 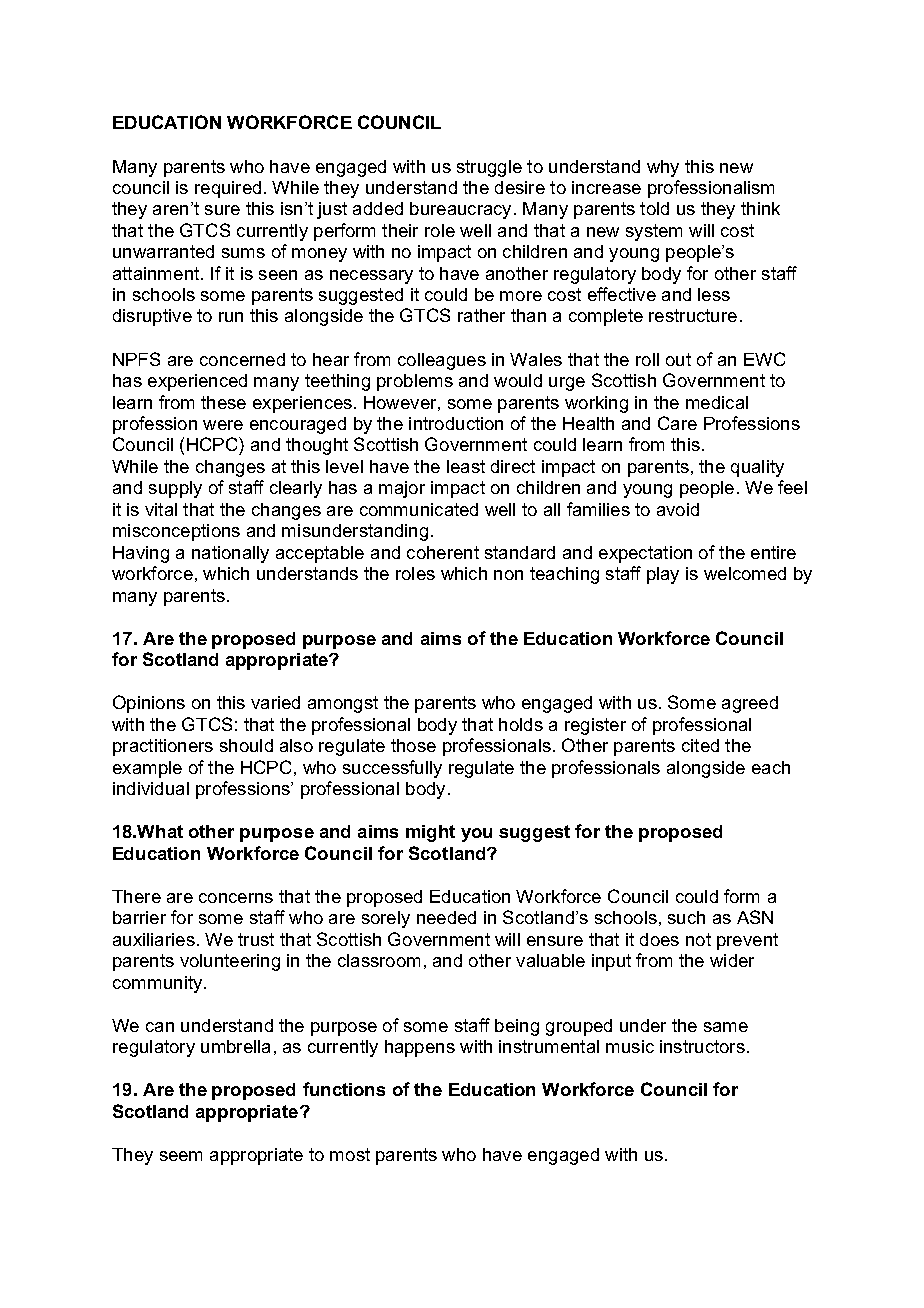 What do you see at coordinates (446, 917) in the screenshot?
I see `needed` at bounding box center [446, 917].
